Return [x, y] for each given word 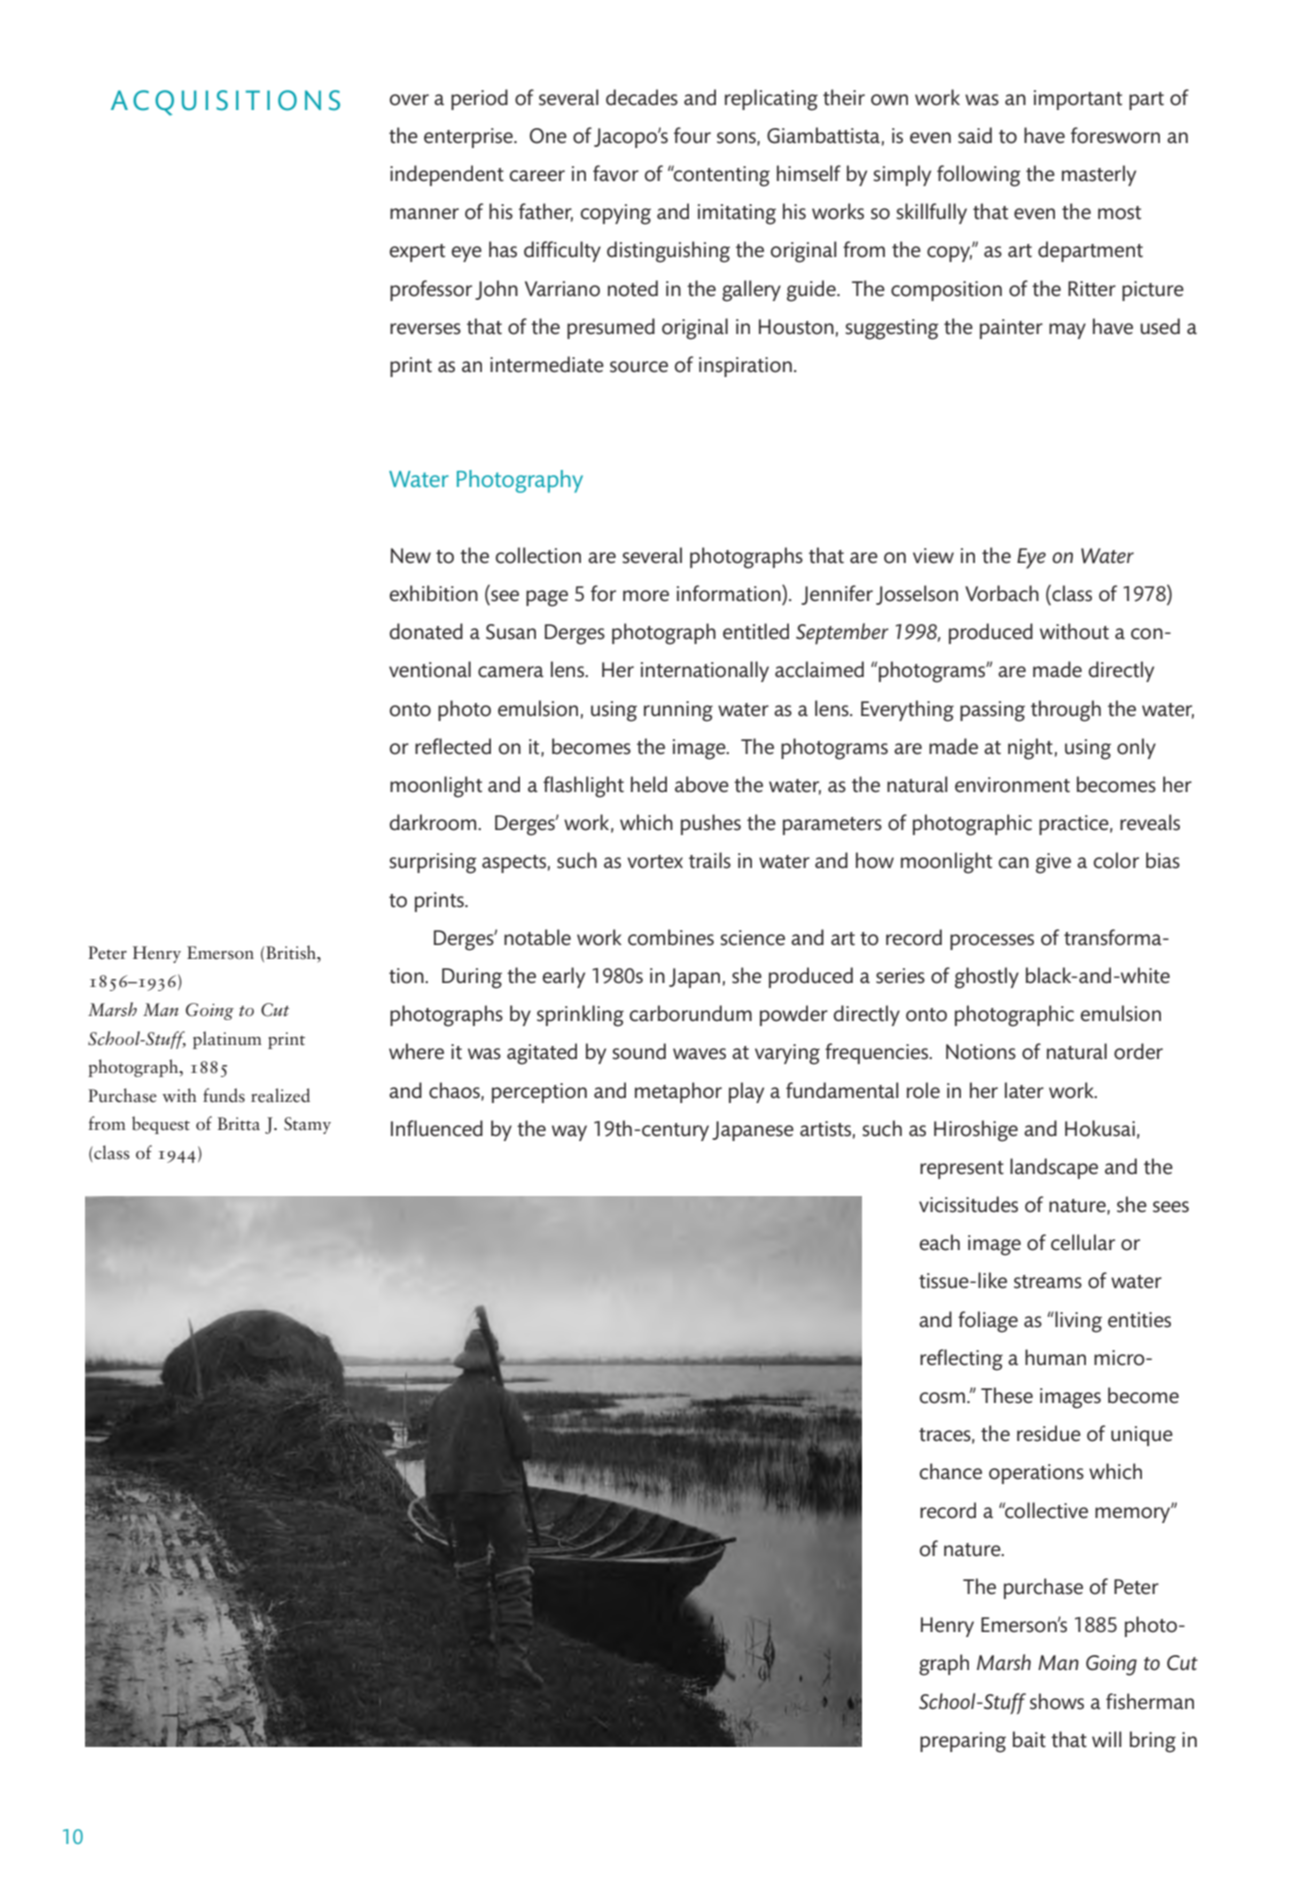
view [933, 556]
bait [1029, 1739]
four [692, 135]
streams [1048, 1282]
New [411, 556]
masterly [1099, 175]
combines [671, 937]
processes [992, 942]
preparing [963, 1742]
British [292, 952]
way [569, 1133]
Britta [239, 1124]
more [646, 596]
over [409, 100]
